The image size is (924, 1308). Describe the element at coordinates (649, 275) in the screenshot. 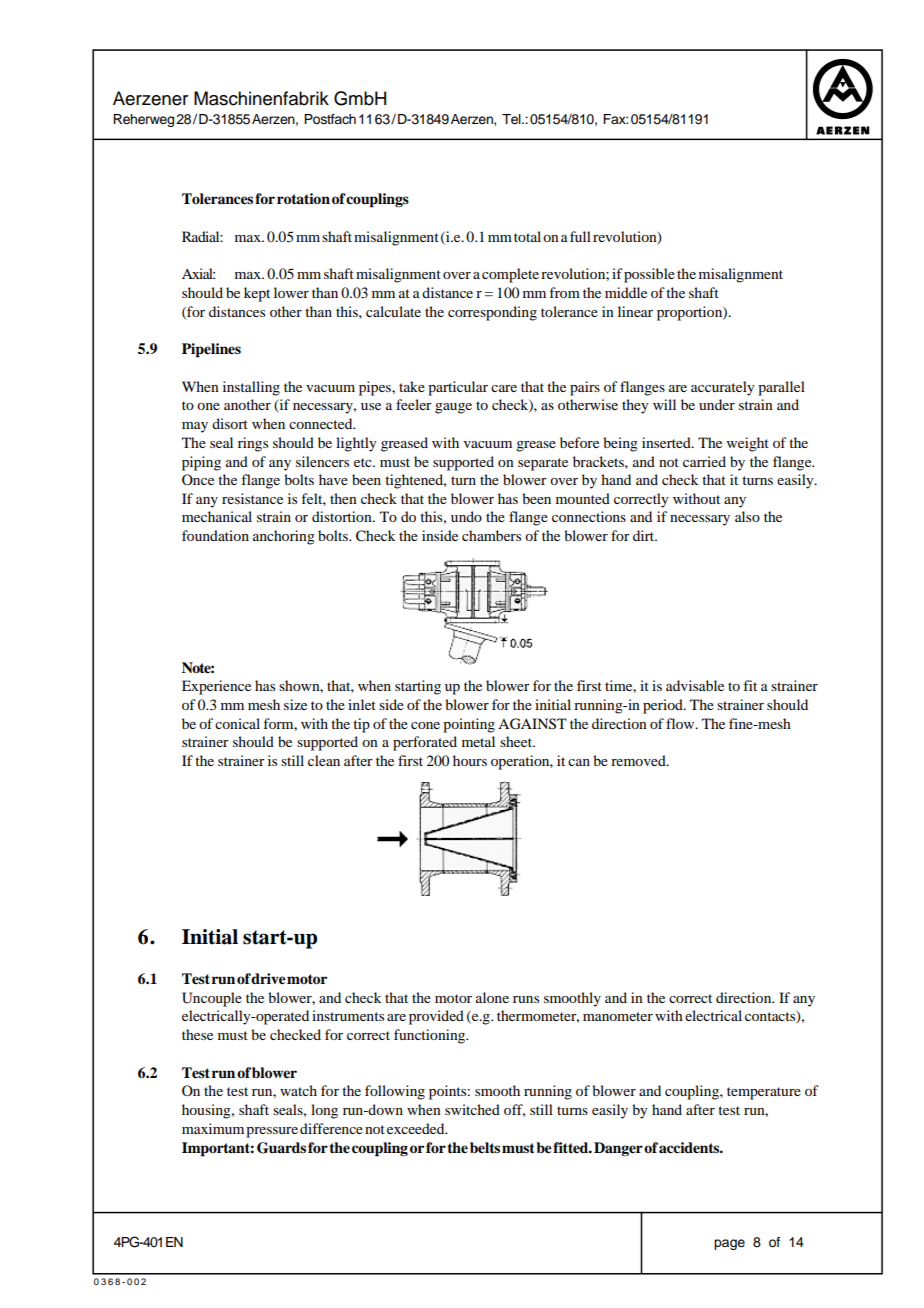

I see `possible` at that location.
